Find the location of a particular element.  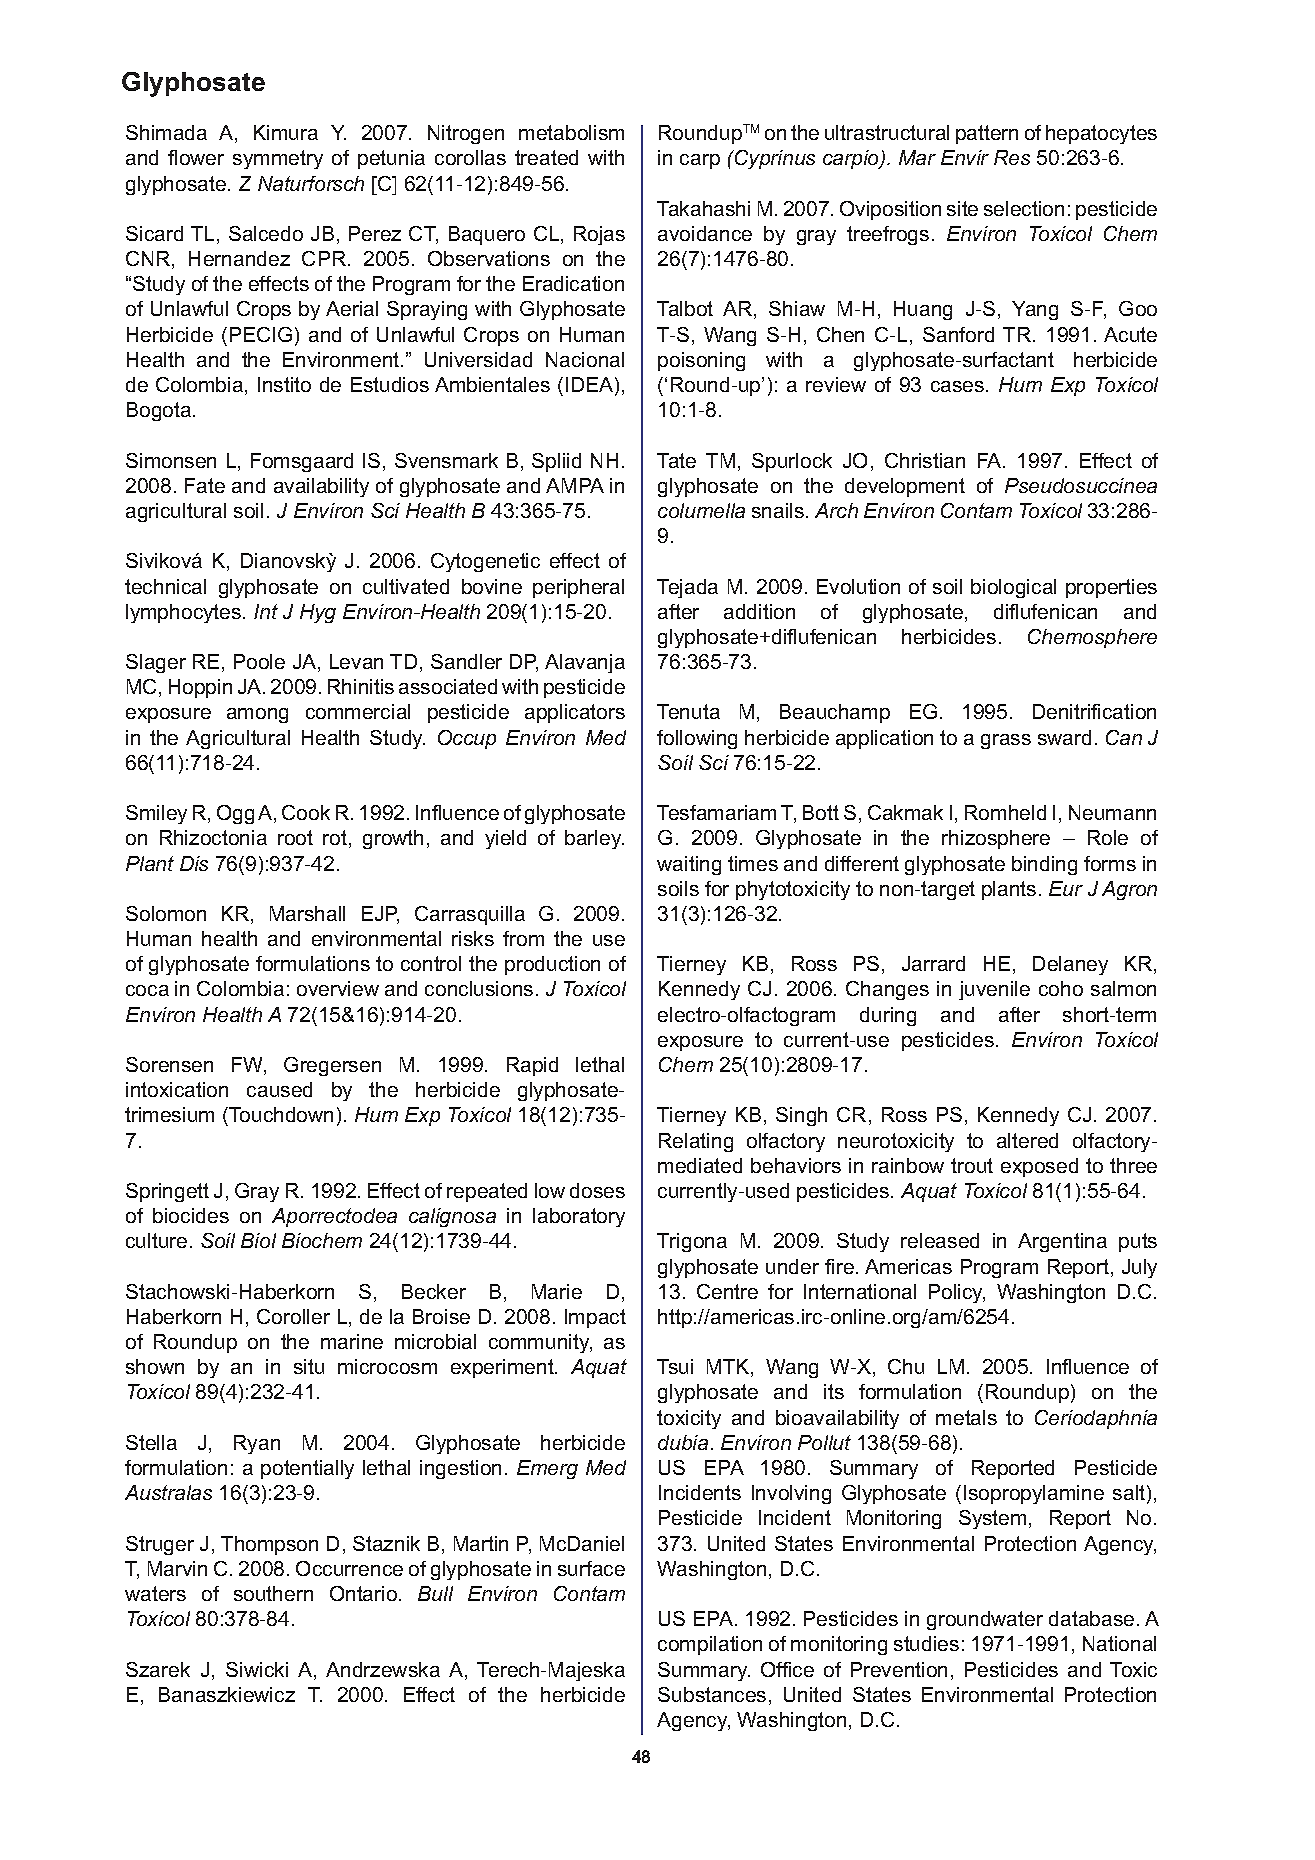

Tejada is located at coordinates (687, 588).
